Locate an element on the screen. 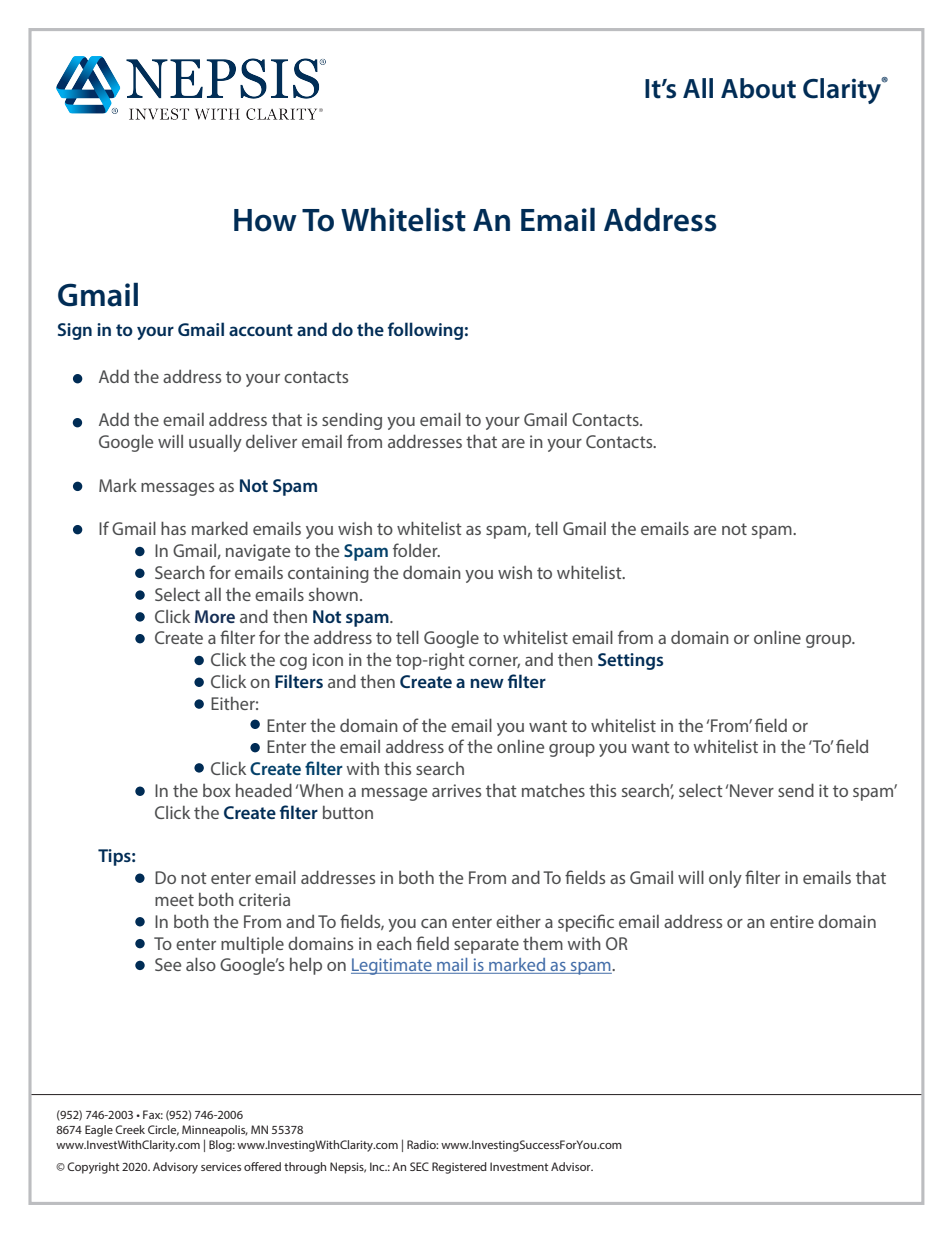 This screenshot has height=1233, width=952. account is located at coordinates (261, 330).
